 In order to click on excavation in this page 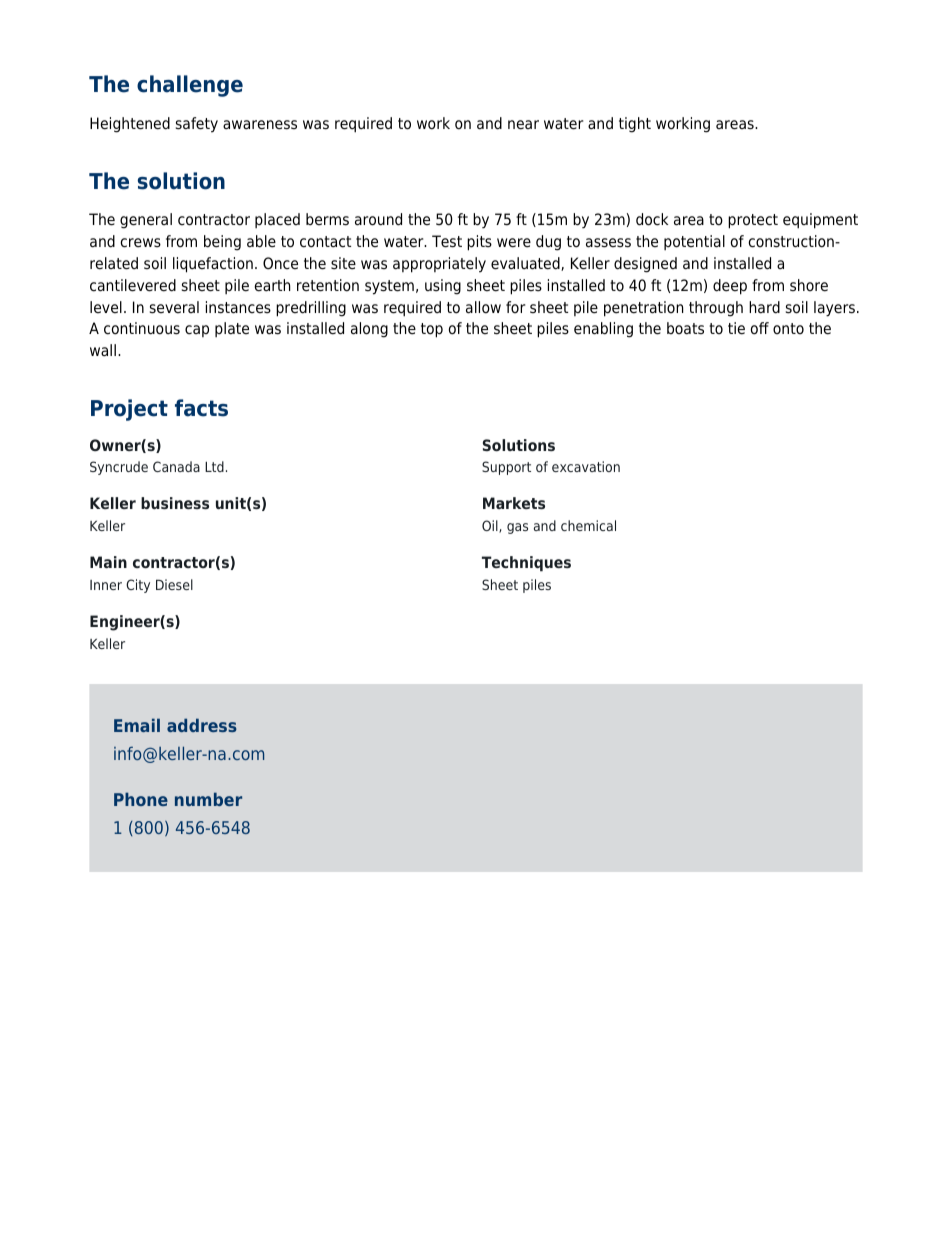, I will do `click(586, 466)`.
